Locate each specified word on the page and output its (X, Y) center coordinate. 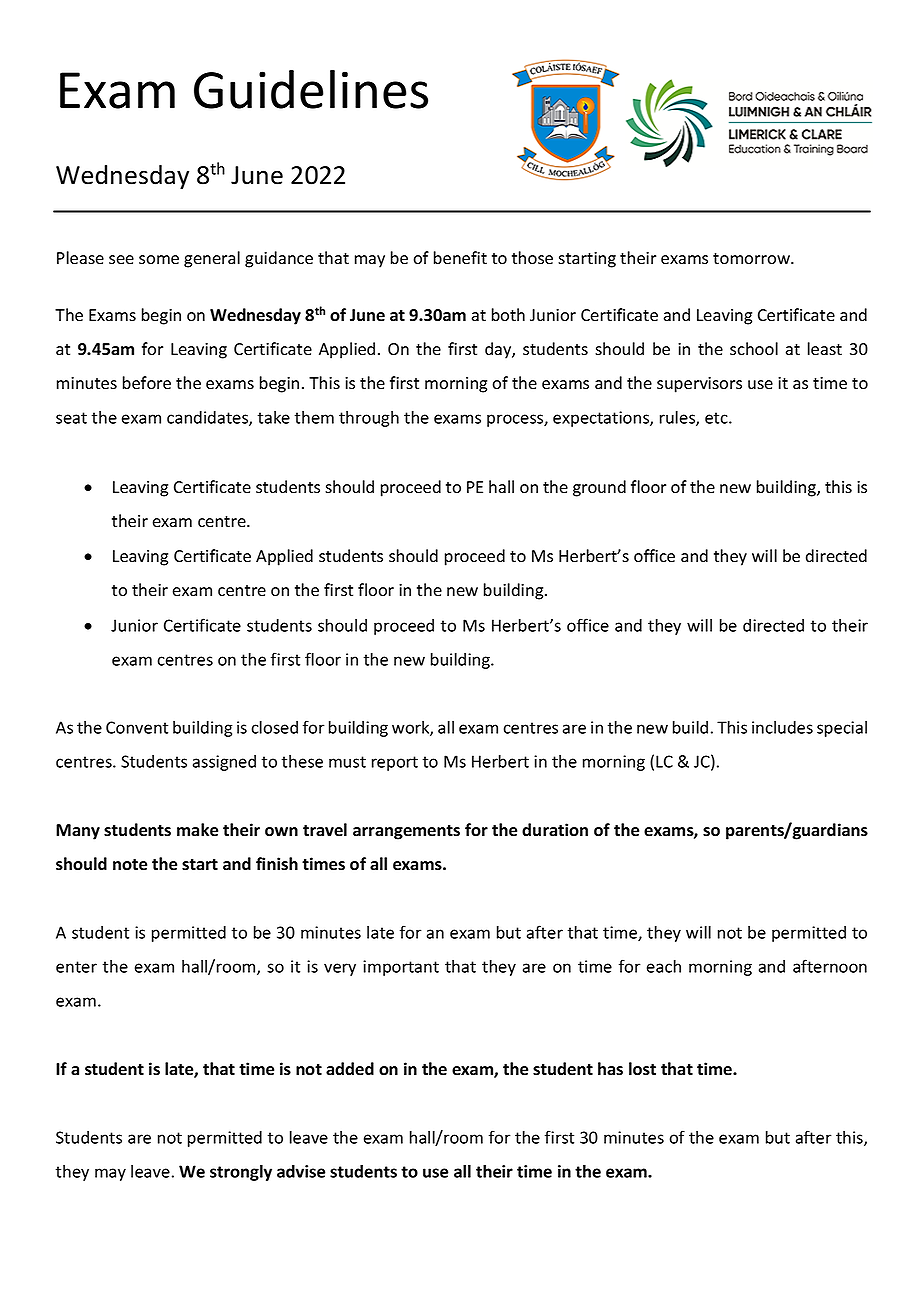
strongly (241, 1172)
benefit (460, 258)
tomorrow (752, 259)
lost (642, 1069)
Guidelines (311, 89)
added (350, 1069)
